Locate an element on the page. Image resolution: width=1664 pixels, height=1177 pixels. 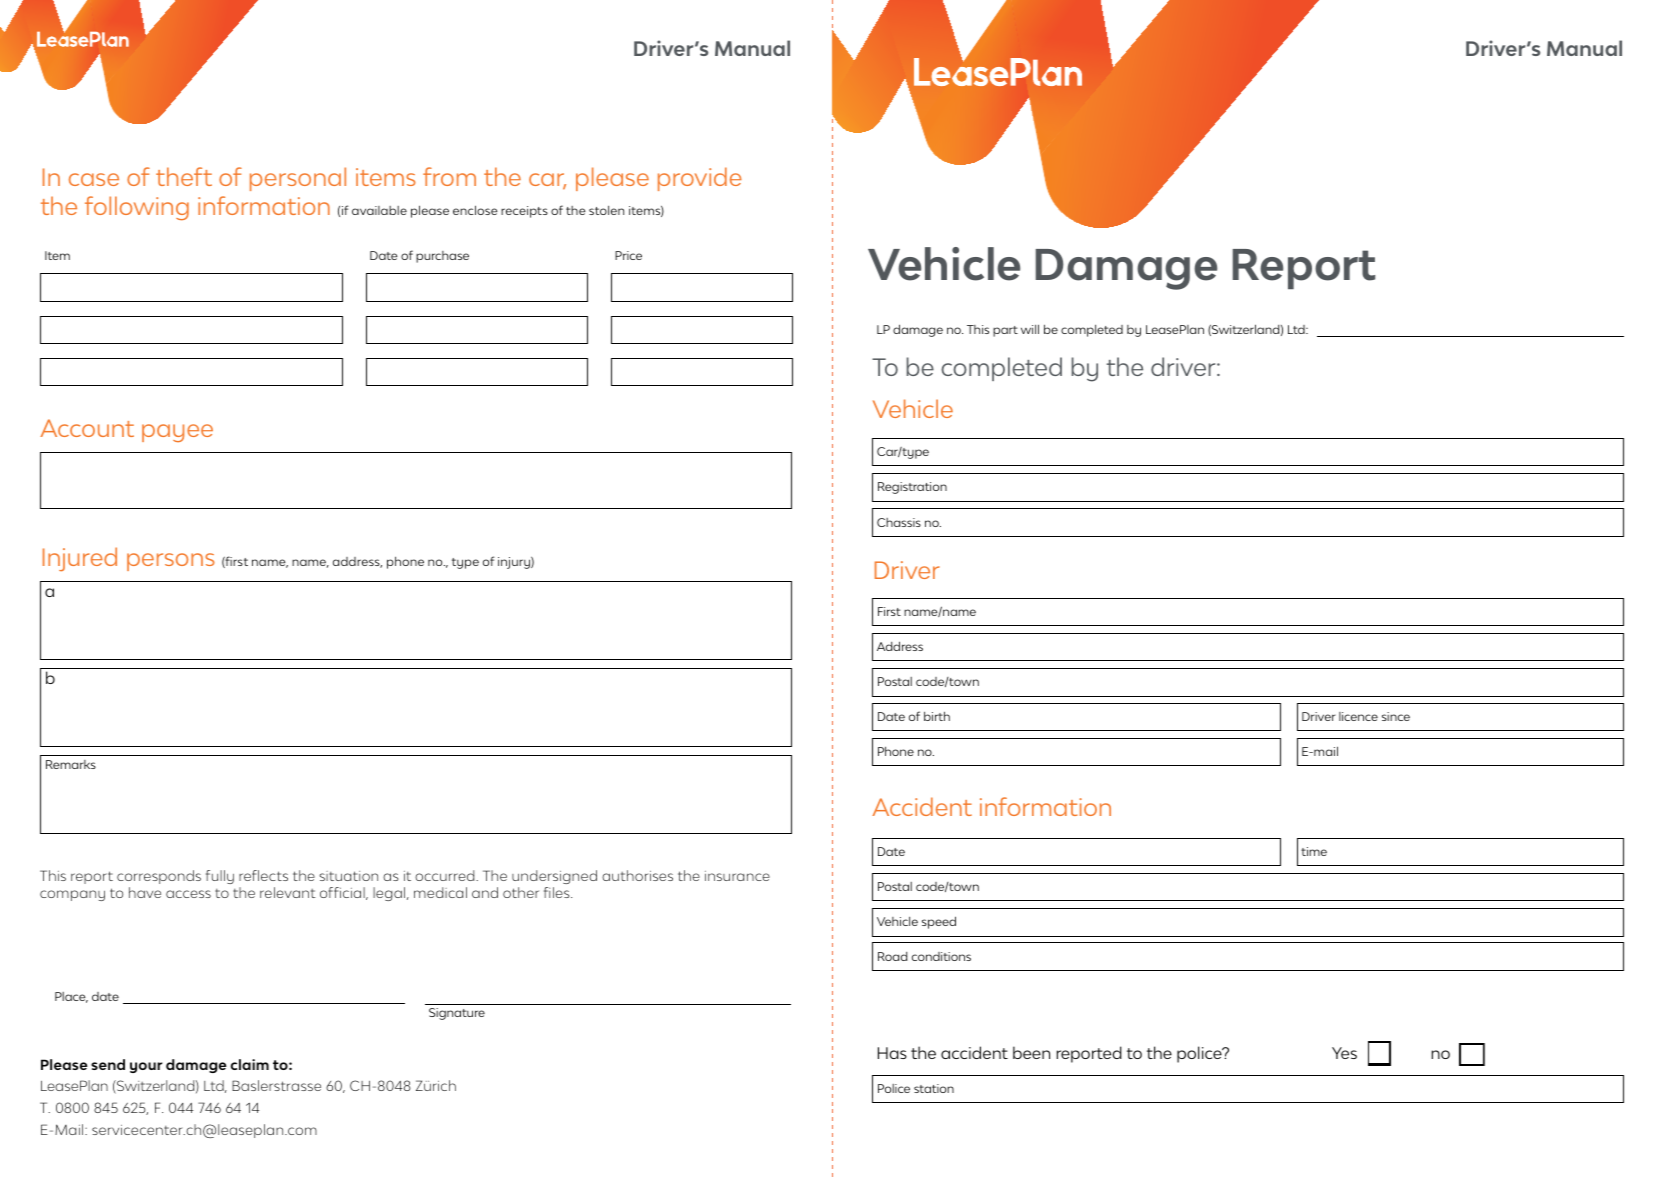
time is located at coordinates (1314, 851).
